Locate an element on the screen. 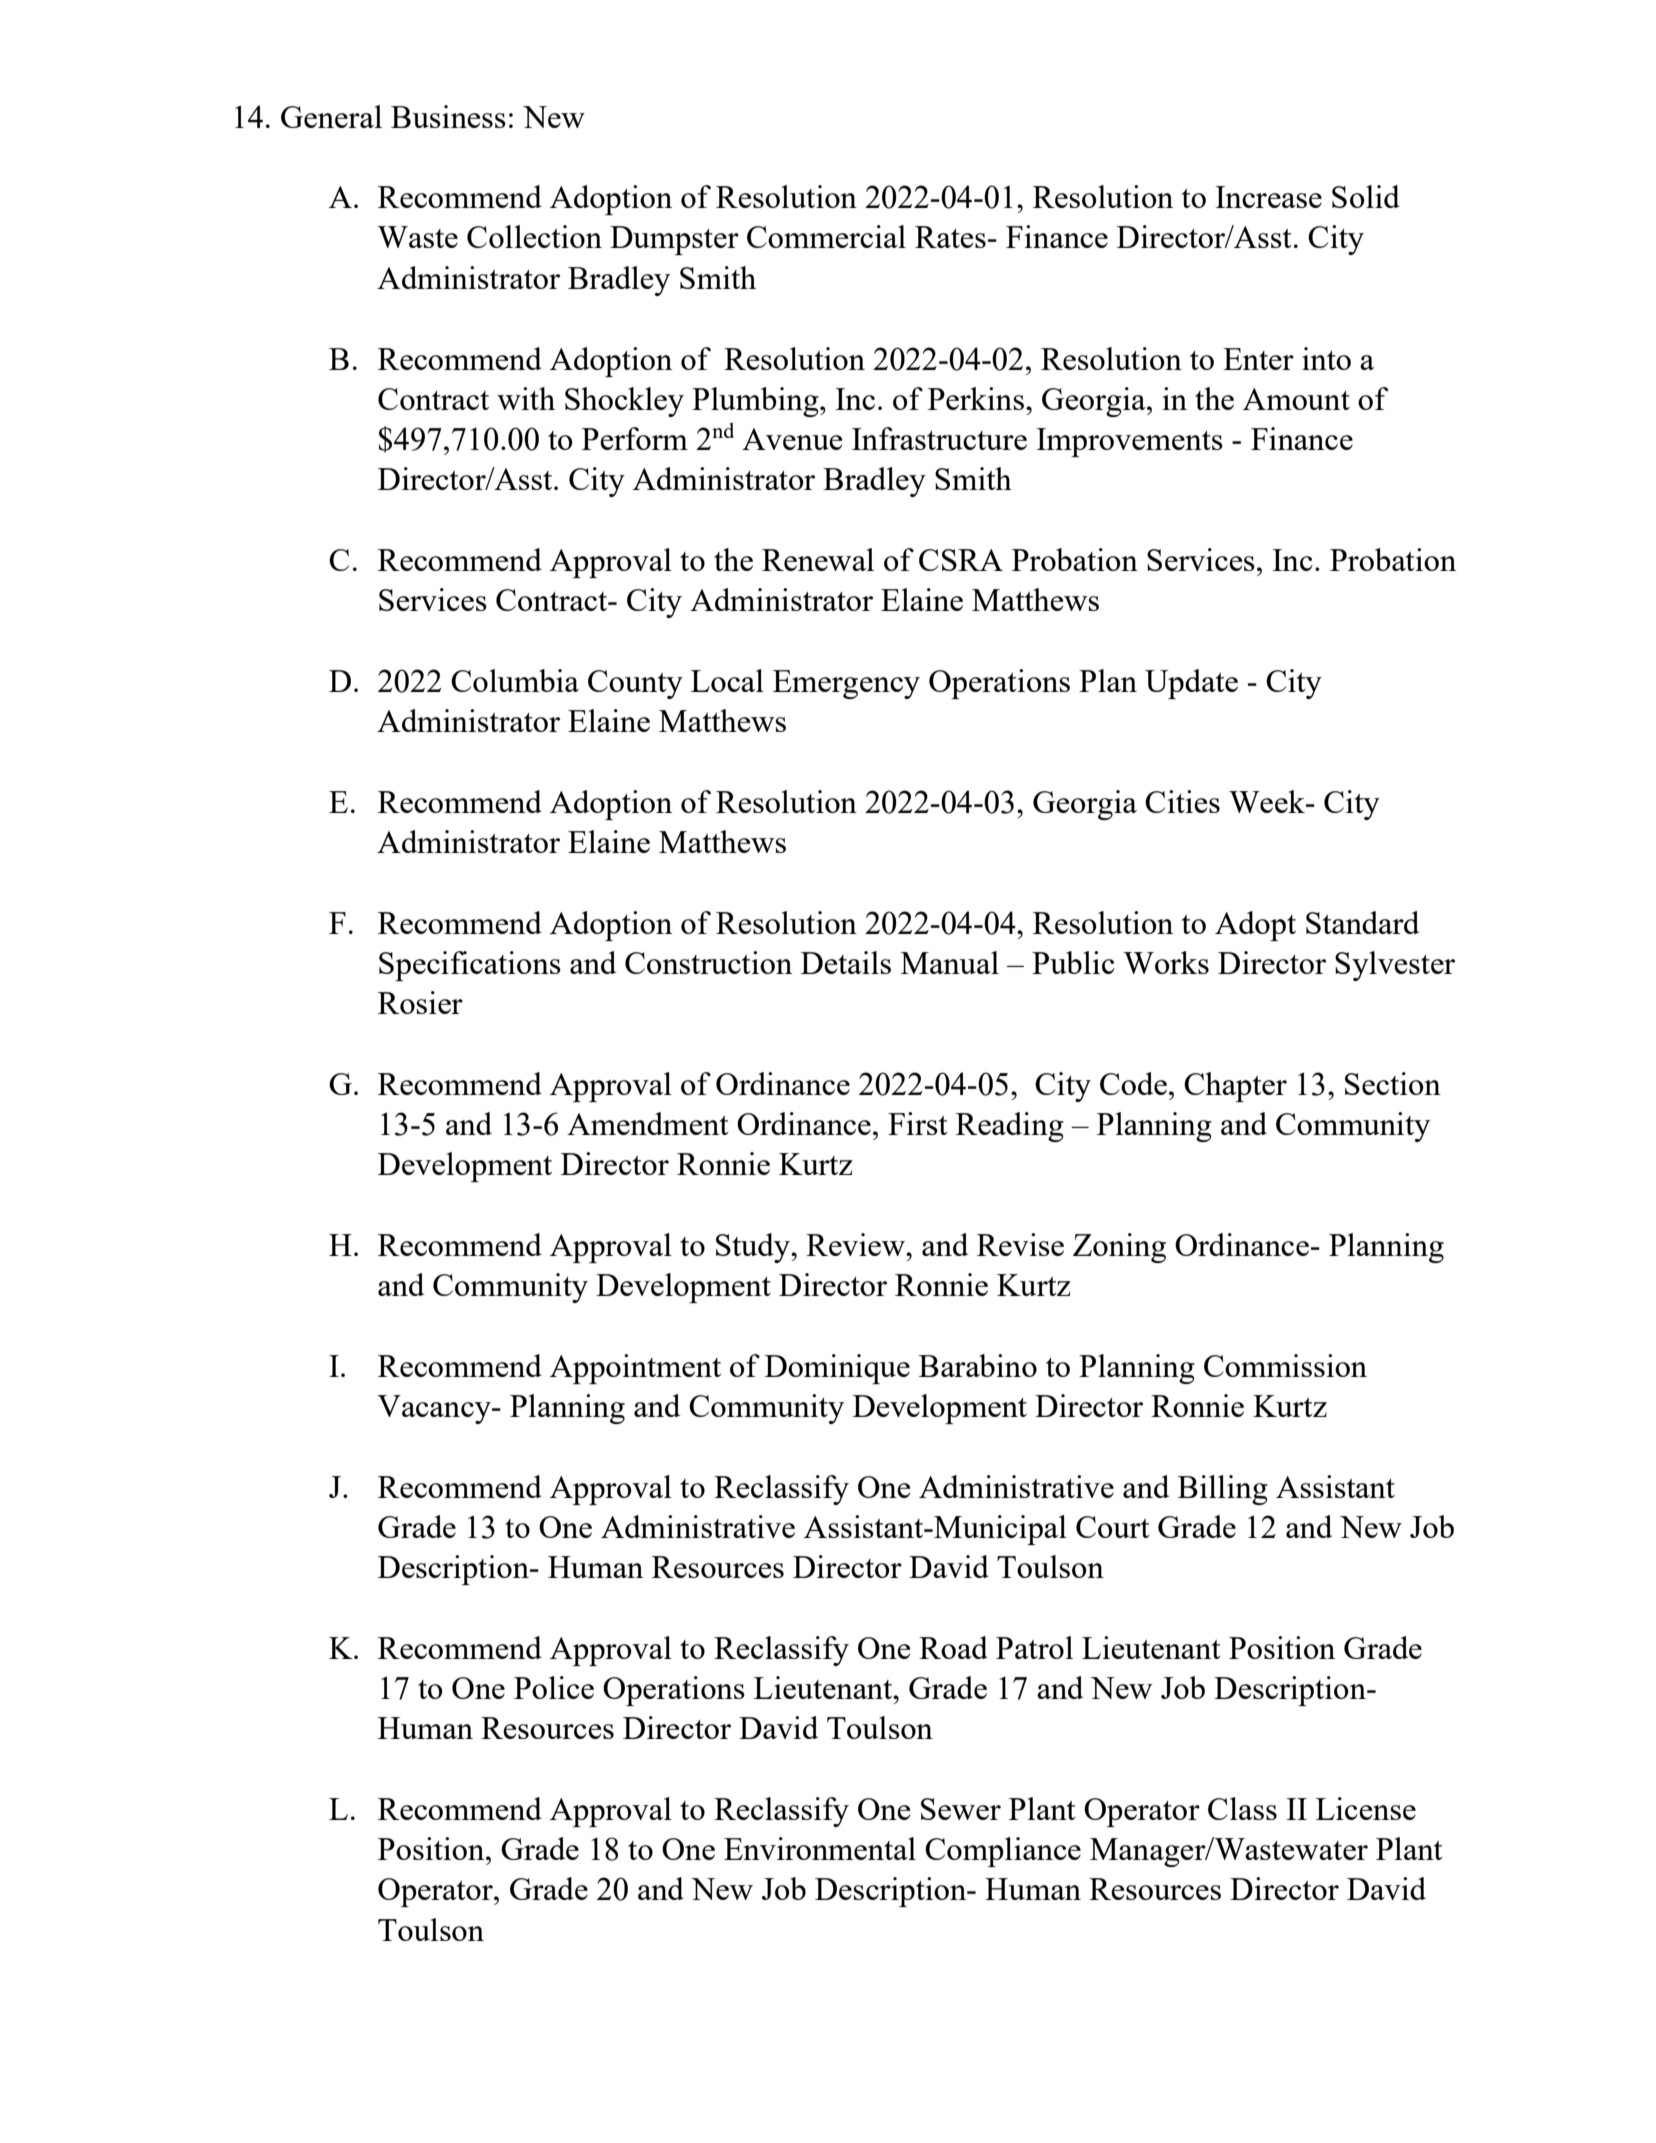 This screenshot has width=1656, height=2143. Commercial is located at coordinates (826, 236).
